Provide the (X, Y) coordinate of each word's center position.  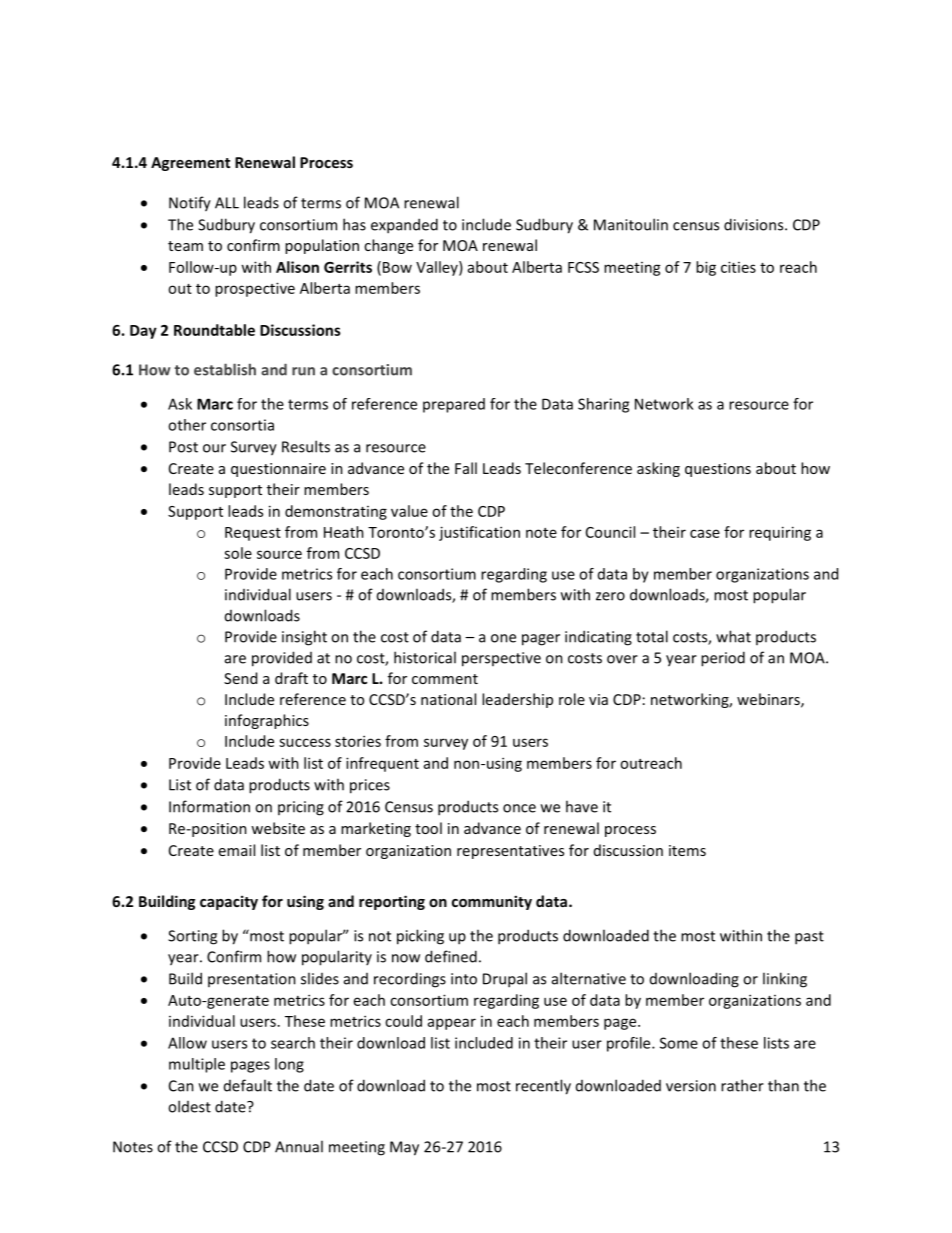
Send (240, 678)
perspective (501, 659)
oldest (189, 1106)
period (723, 659)
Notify (190, 204)
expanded (404, 226)
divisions (755, 224)
